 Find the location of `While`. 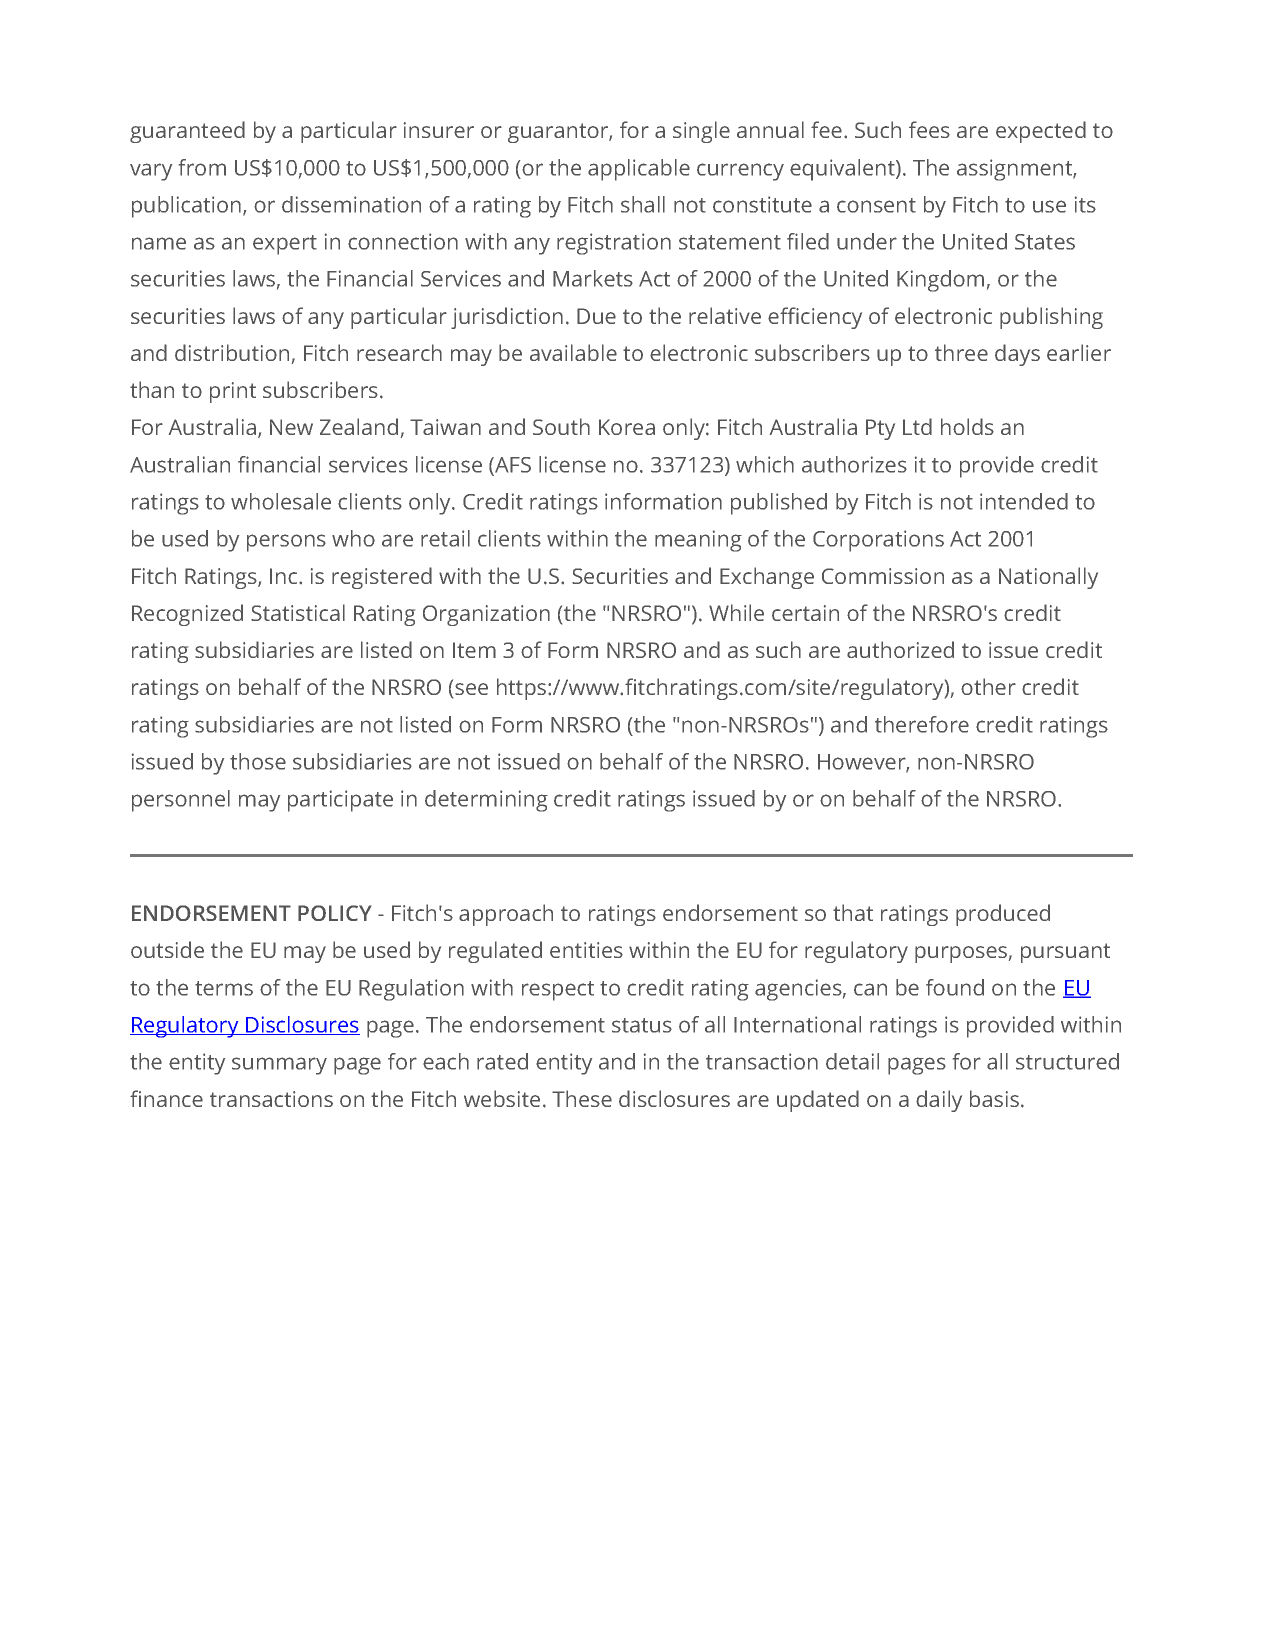

While is located at coordinates (736, 612).
